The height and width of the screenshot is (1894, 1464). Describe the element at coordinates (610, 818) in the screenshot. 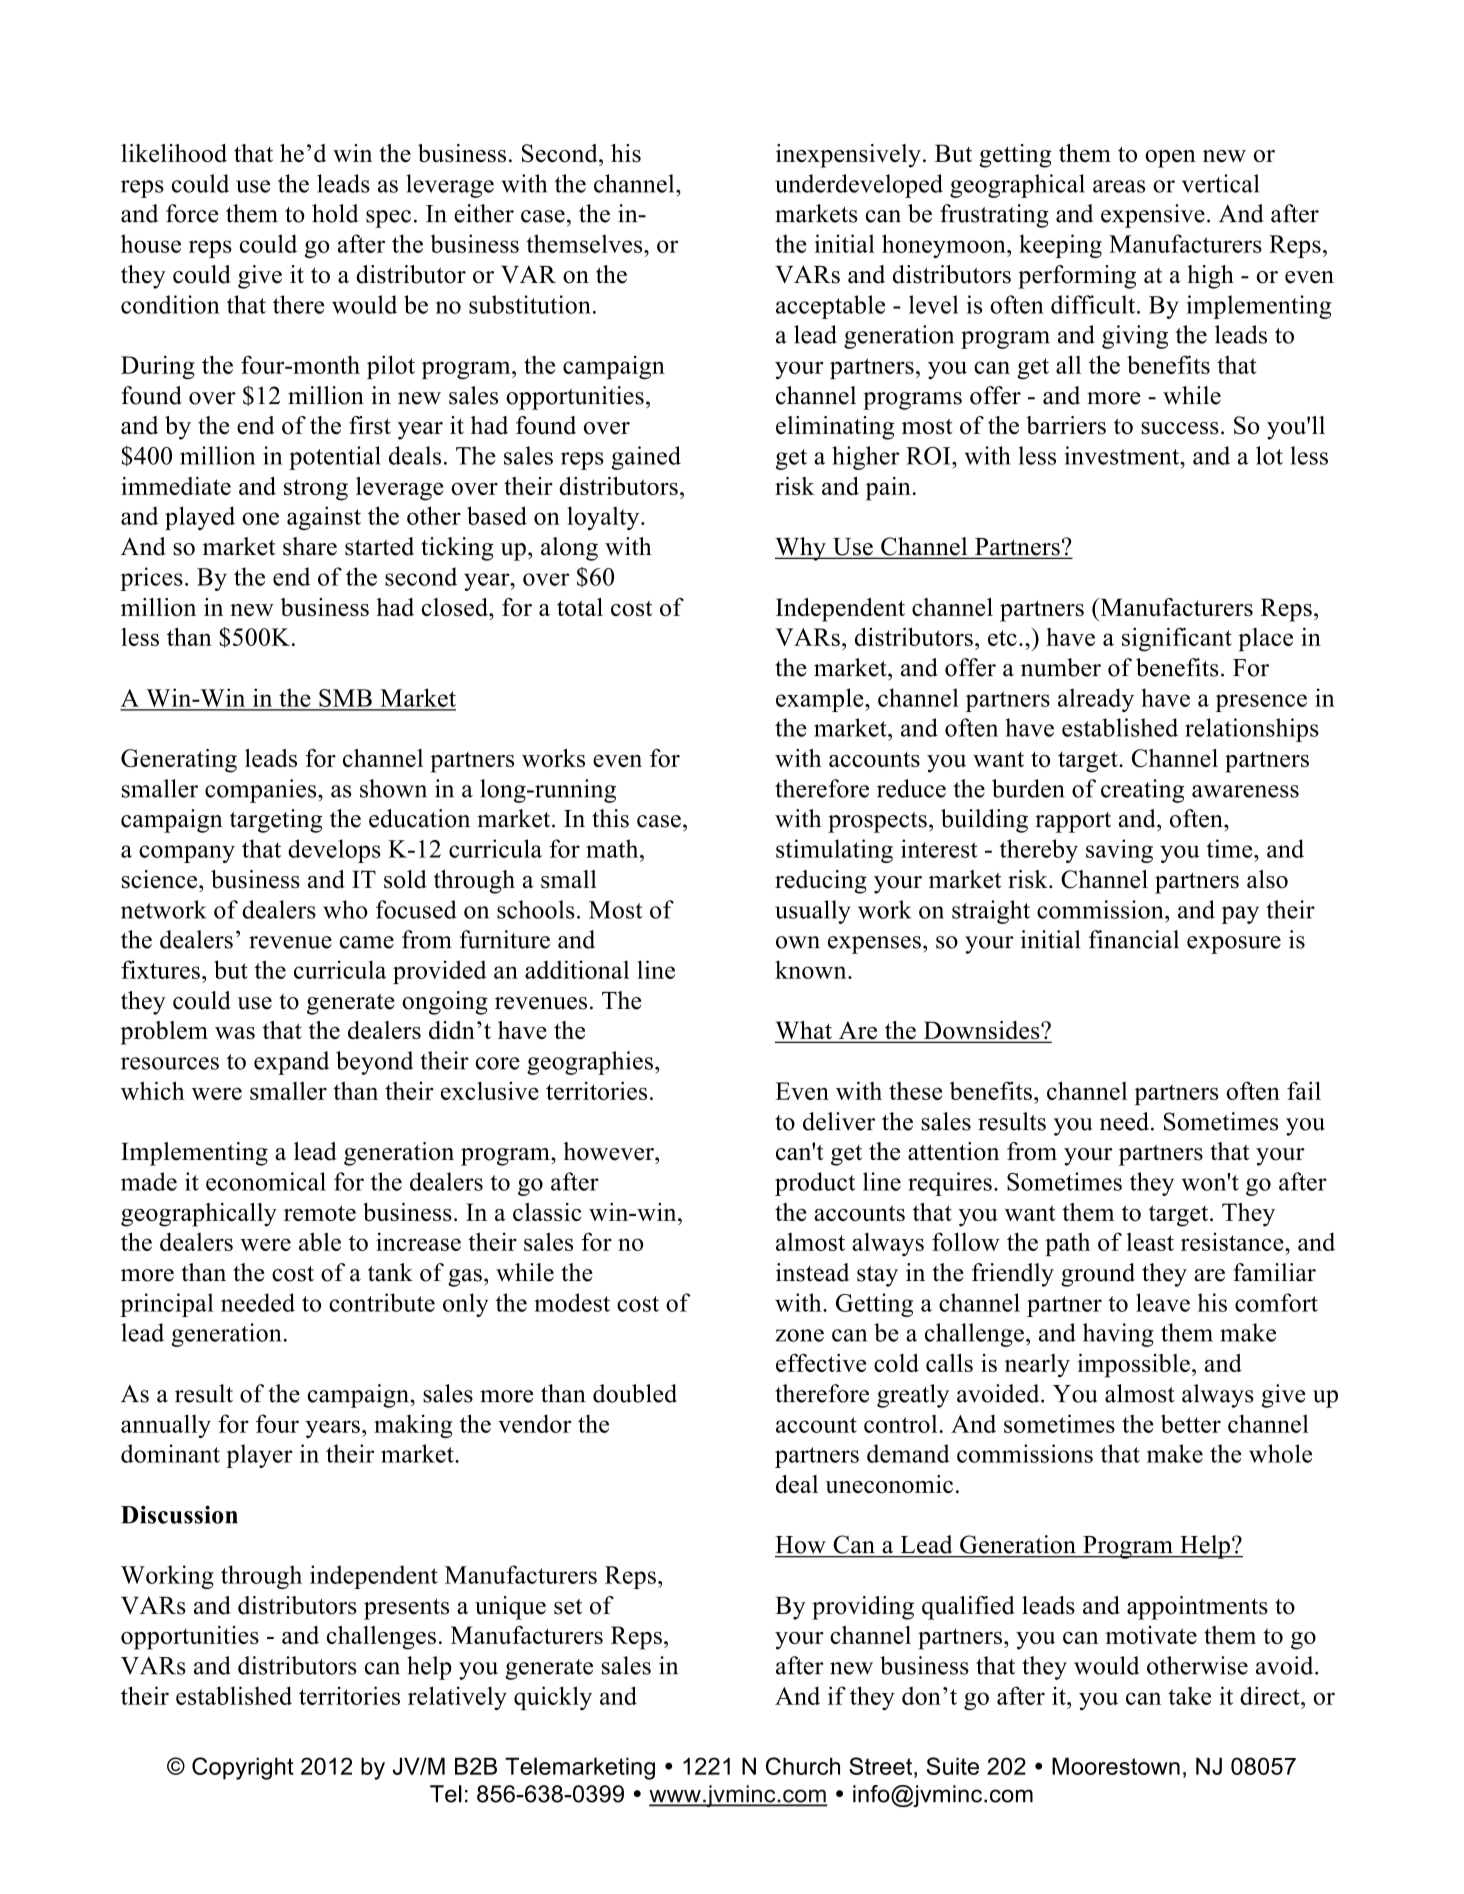

I see `this` at that location.
